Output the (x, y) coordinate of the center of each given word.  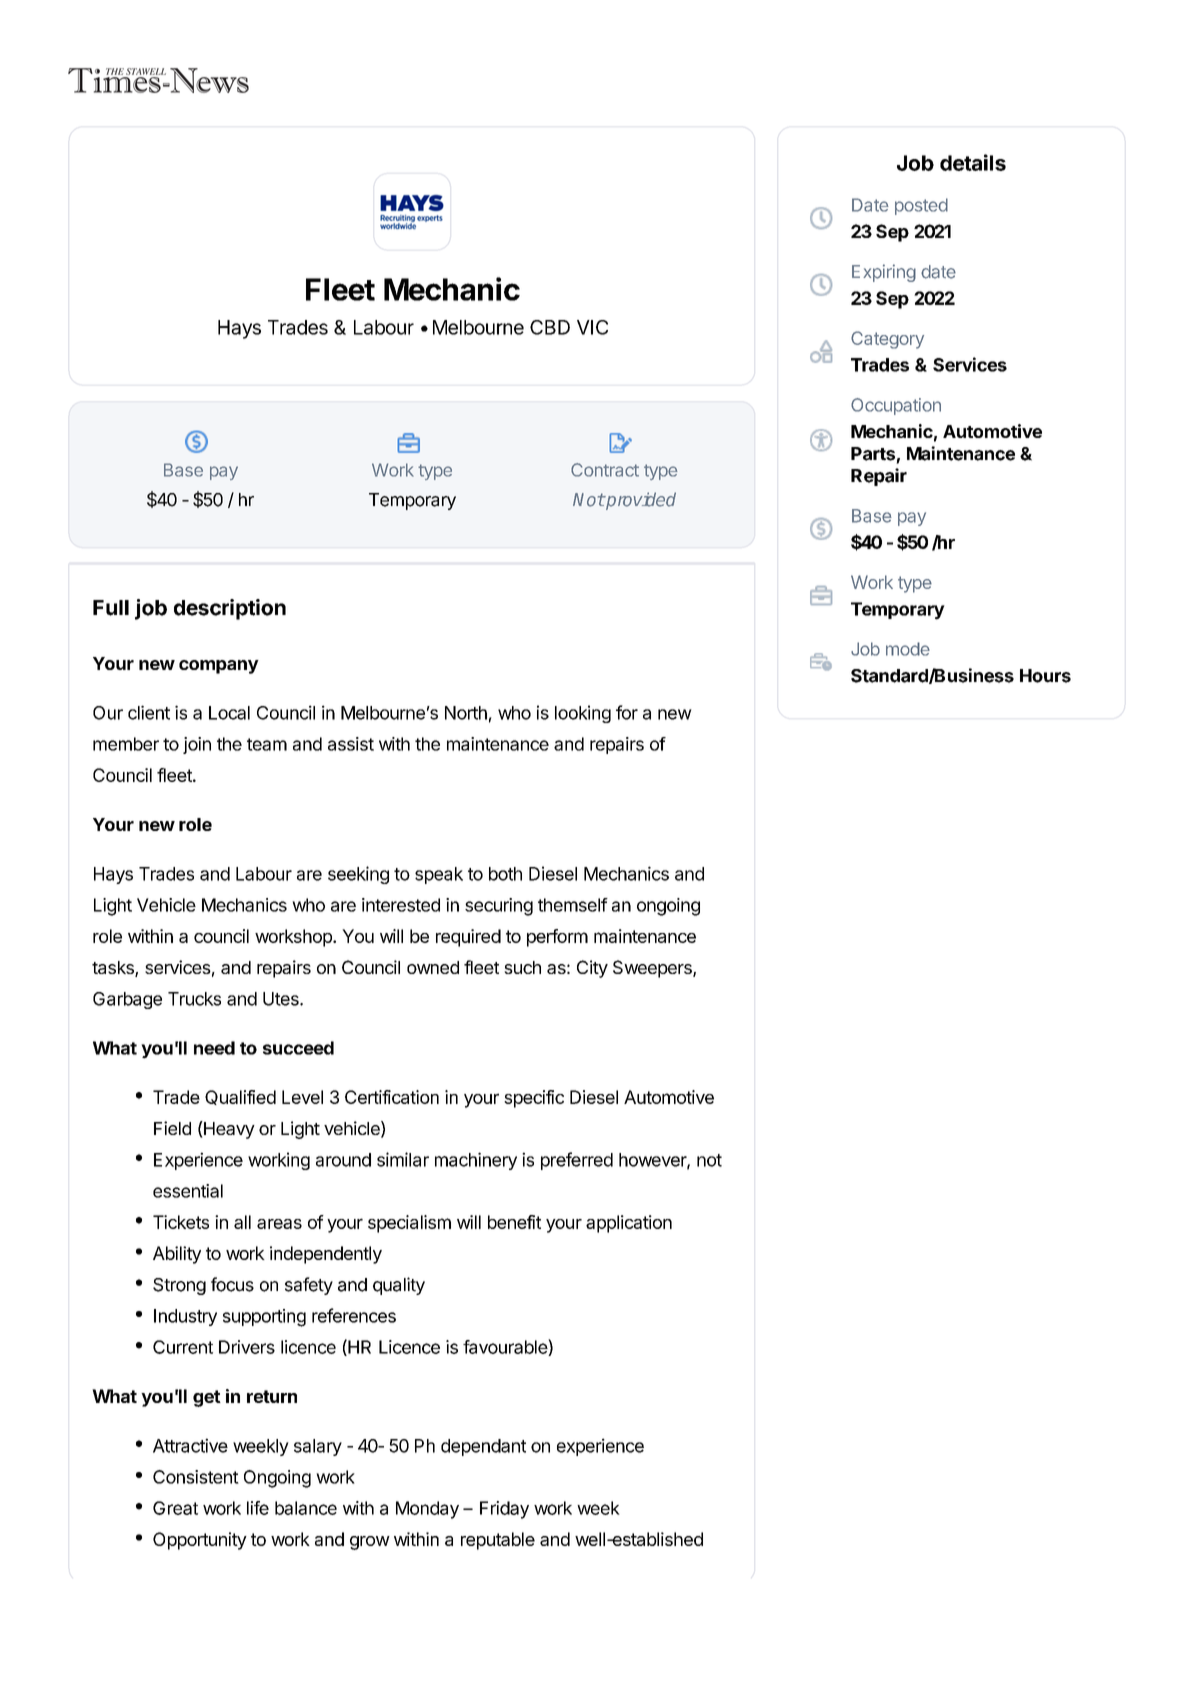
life (258, 1508)
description (230, 609)
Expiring (884, 273)
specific (534, 1099)
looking (583, 714)
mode (908, 649)
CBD (550, 327)
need (214, 1048)
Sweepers (653, 969)
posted (921, 206)
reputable (498, 1541)
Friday (504, 1510)
